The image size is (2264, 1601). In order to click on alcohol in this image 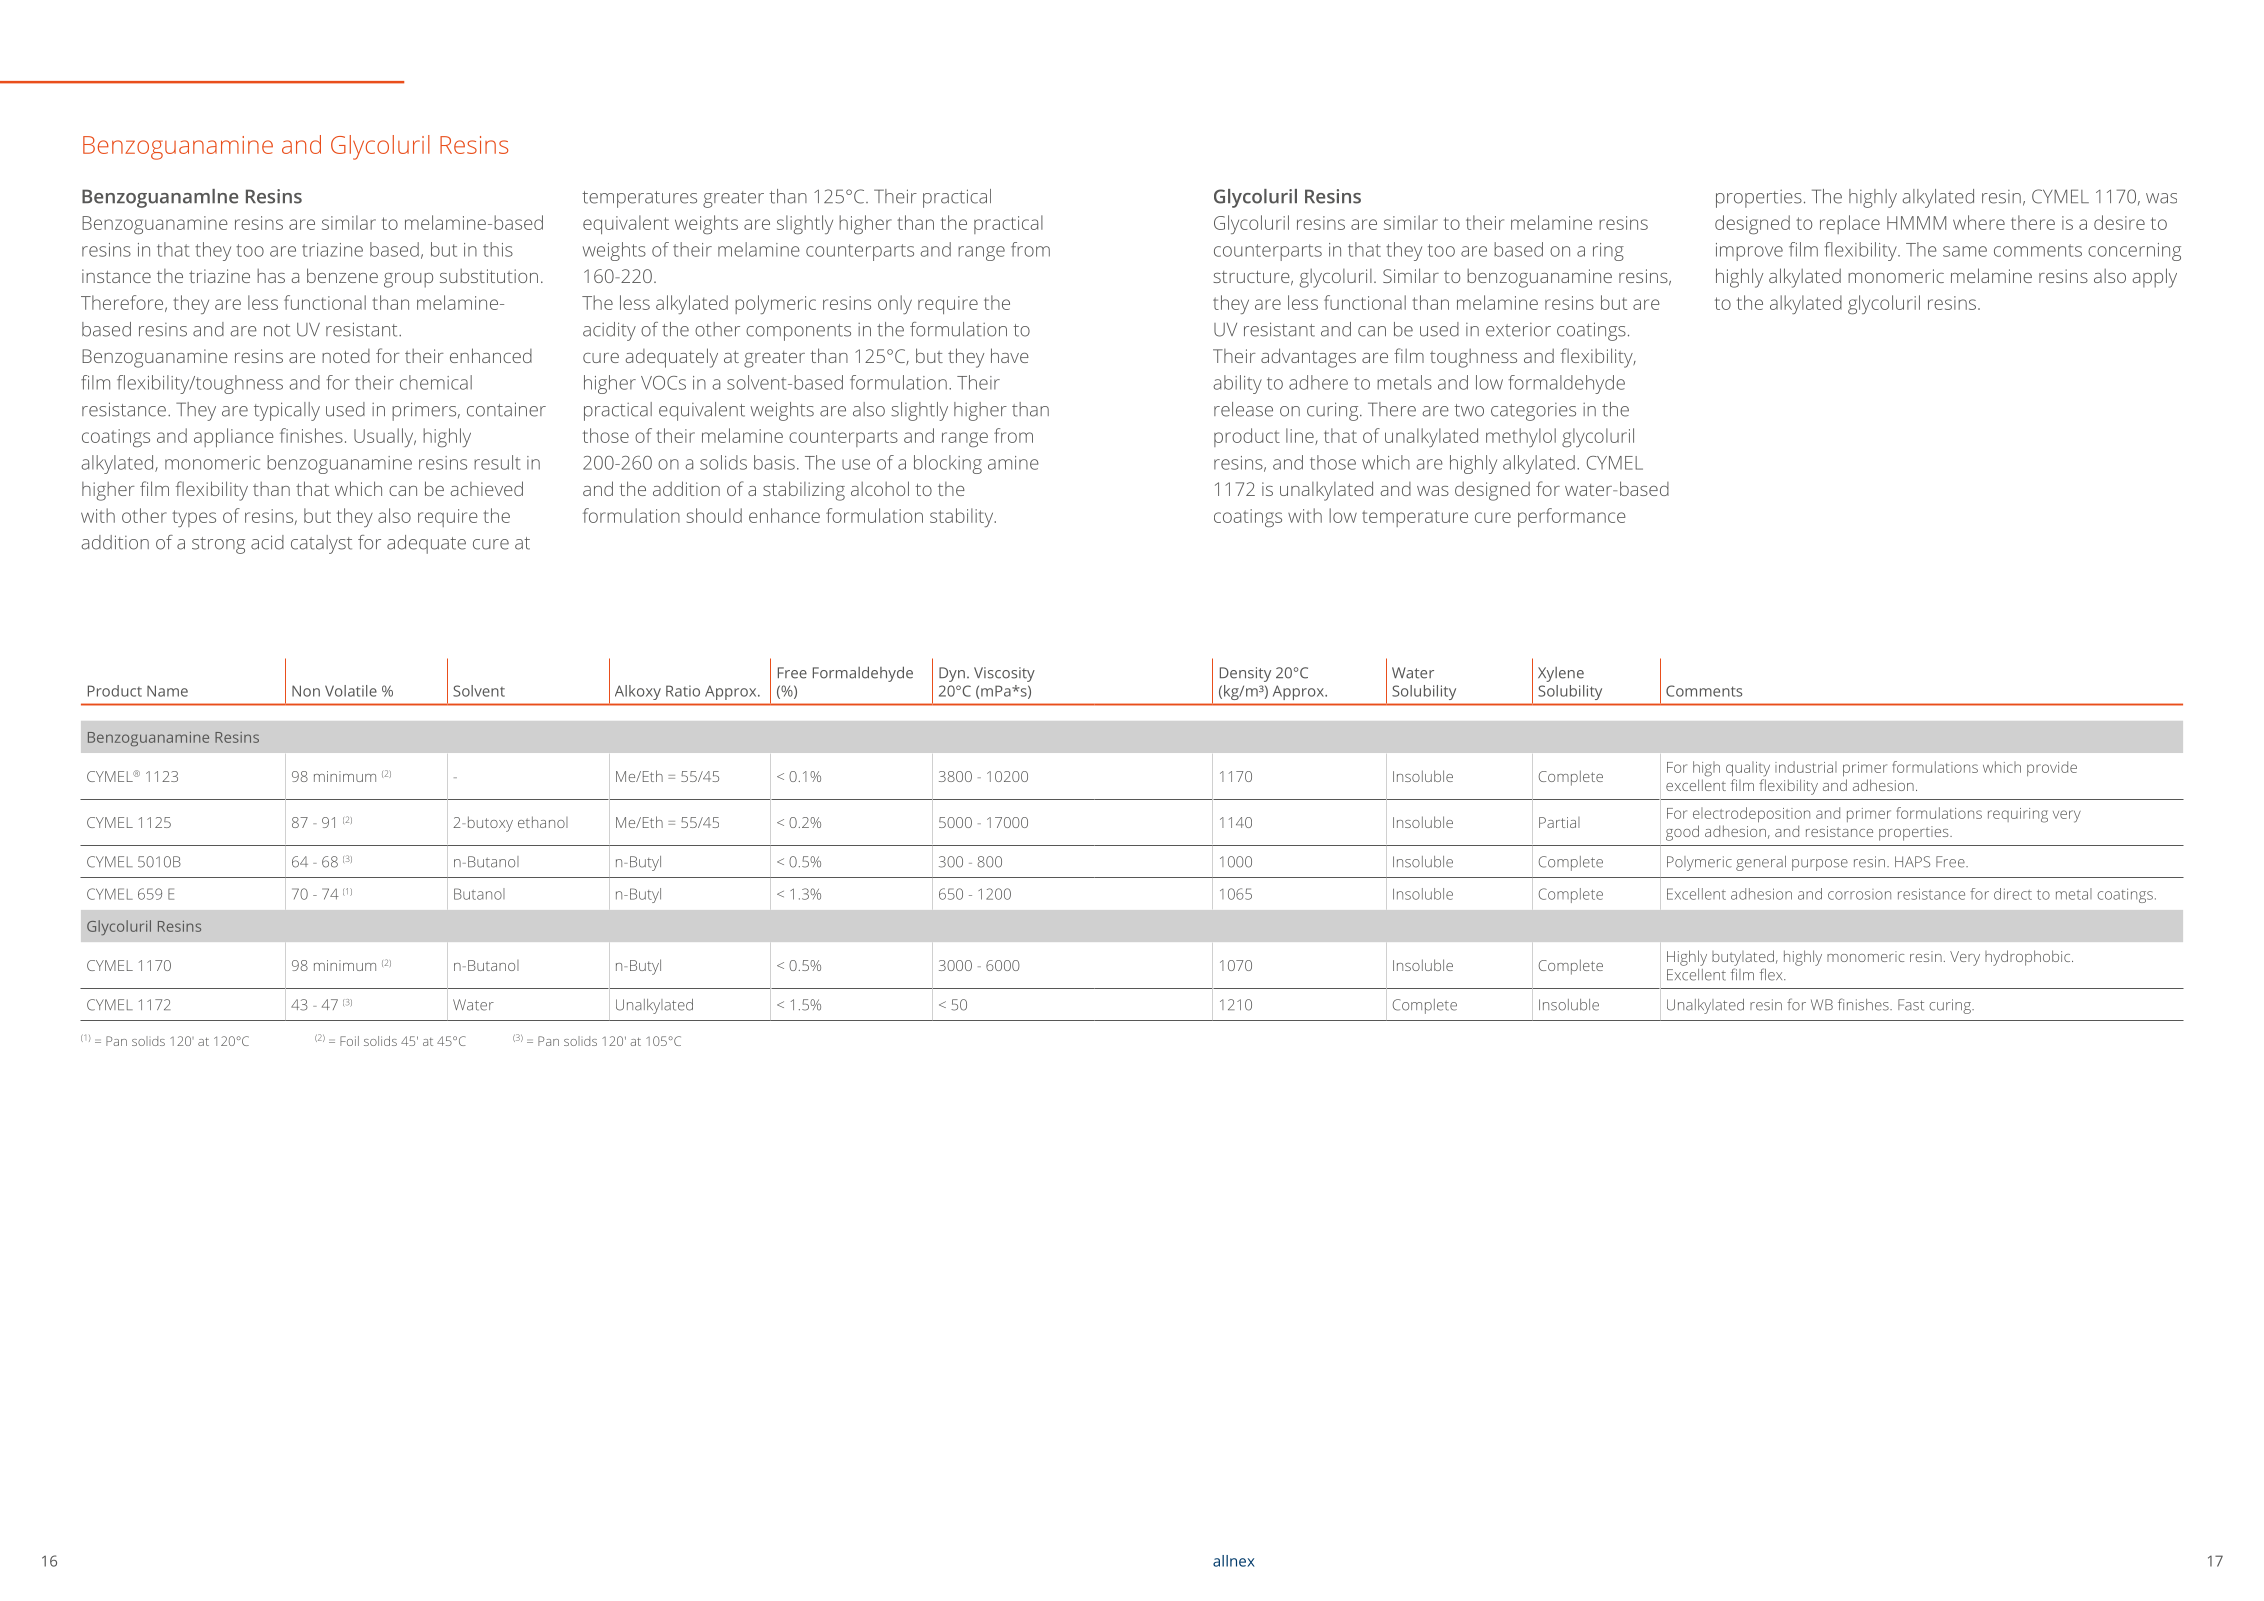, I will do `click(880, 488)`.
